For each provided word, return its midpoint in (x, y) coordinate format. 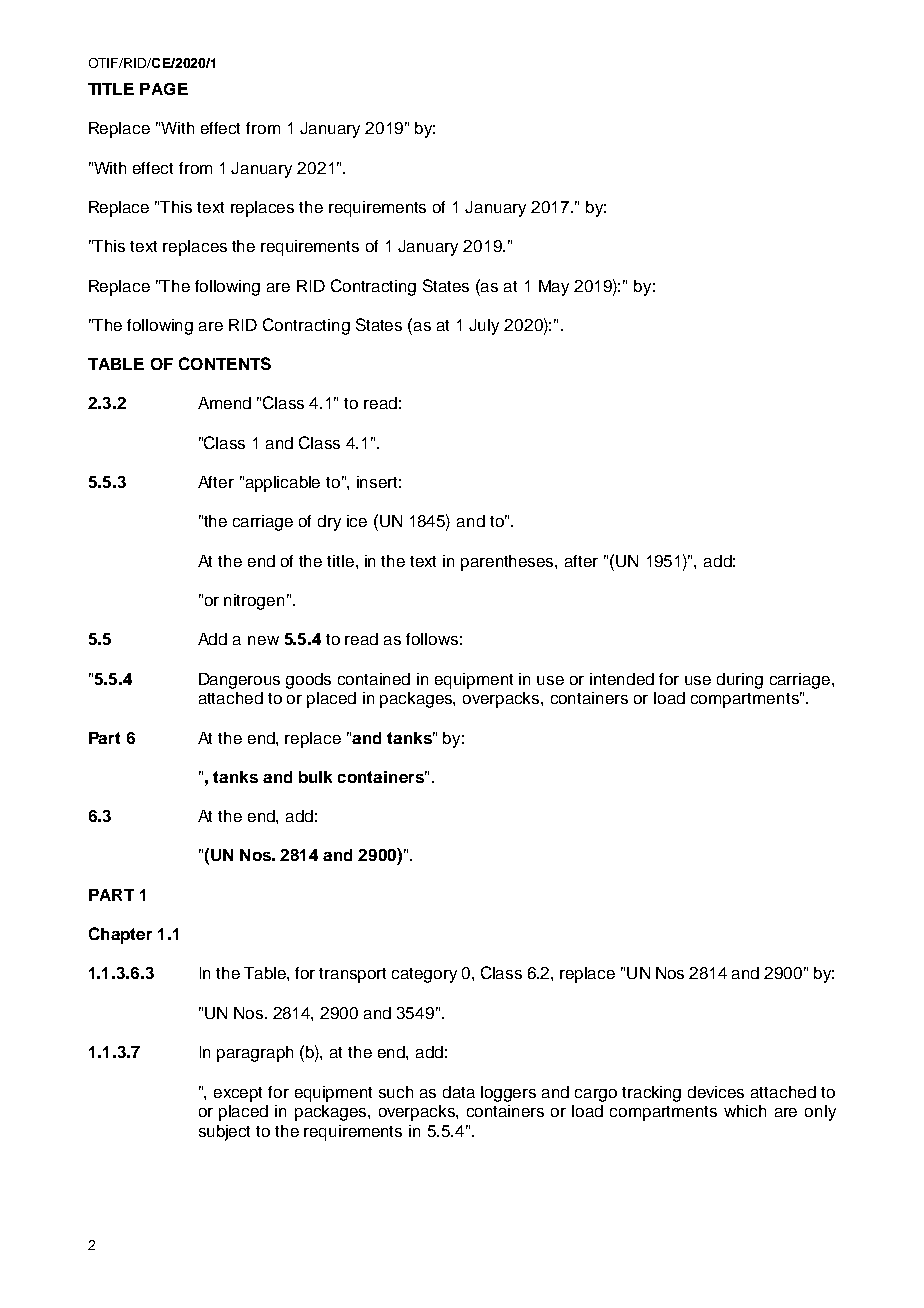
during (740, 681)
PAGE (164, 89)
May (554, 288)
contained (374, 679)
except (238, 1094)
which (745, 1111)
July (484, 327)
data (459, 1092)
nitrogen (254, 602)
